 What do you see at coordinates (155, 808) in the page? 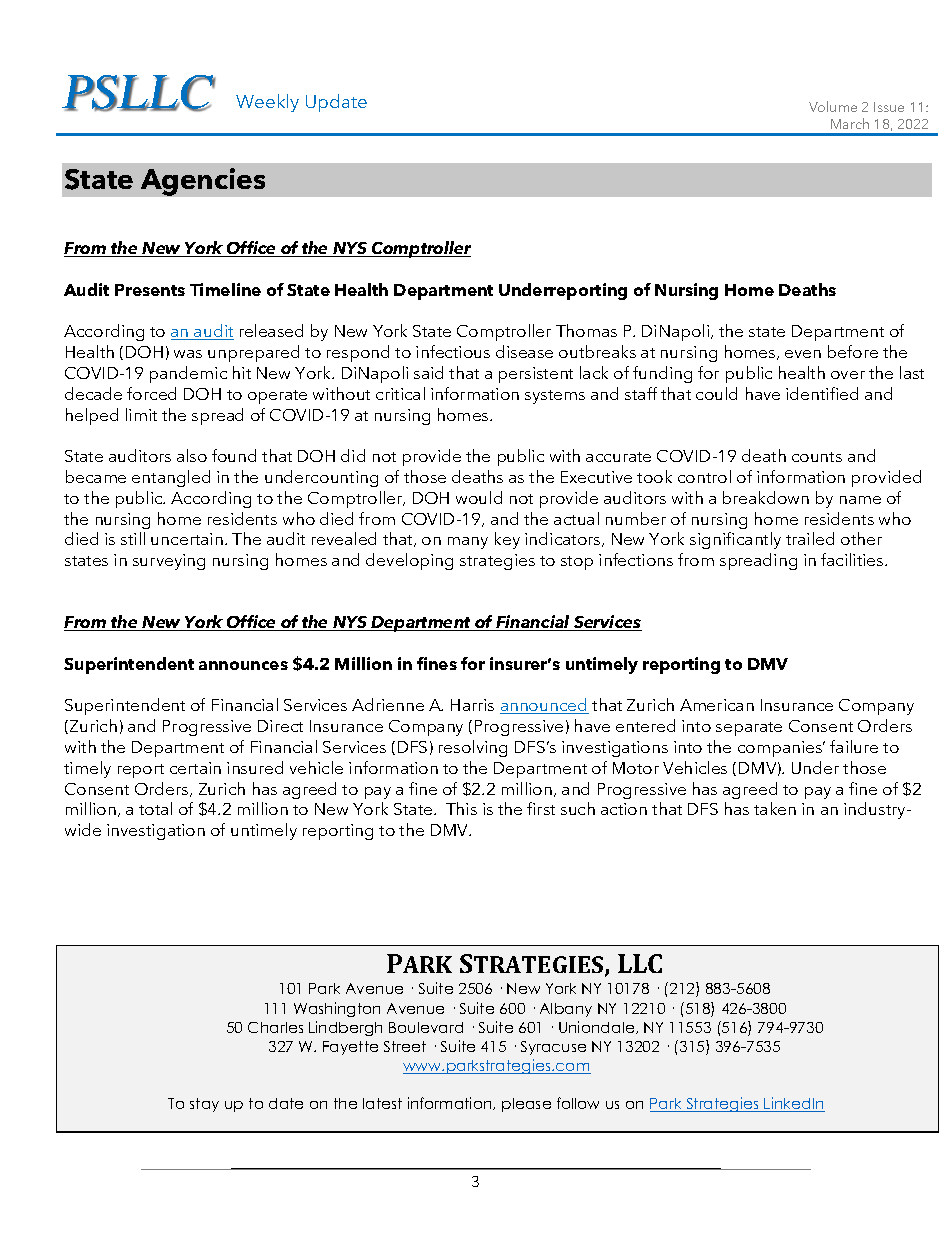
I see `total` at bounding box center [155, 808].
